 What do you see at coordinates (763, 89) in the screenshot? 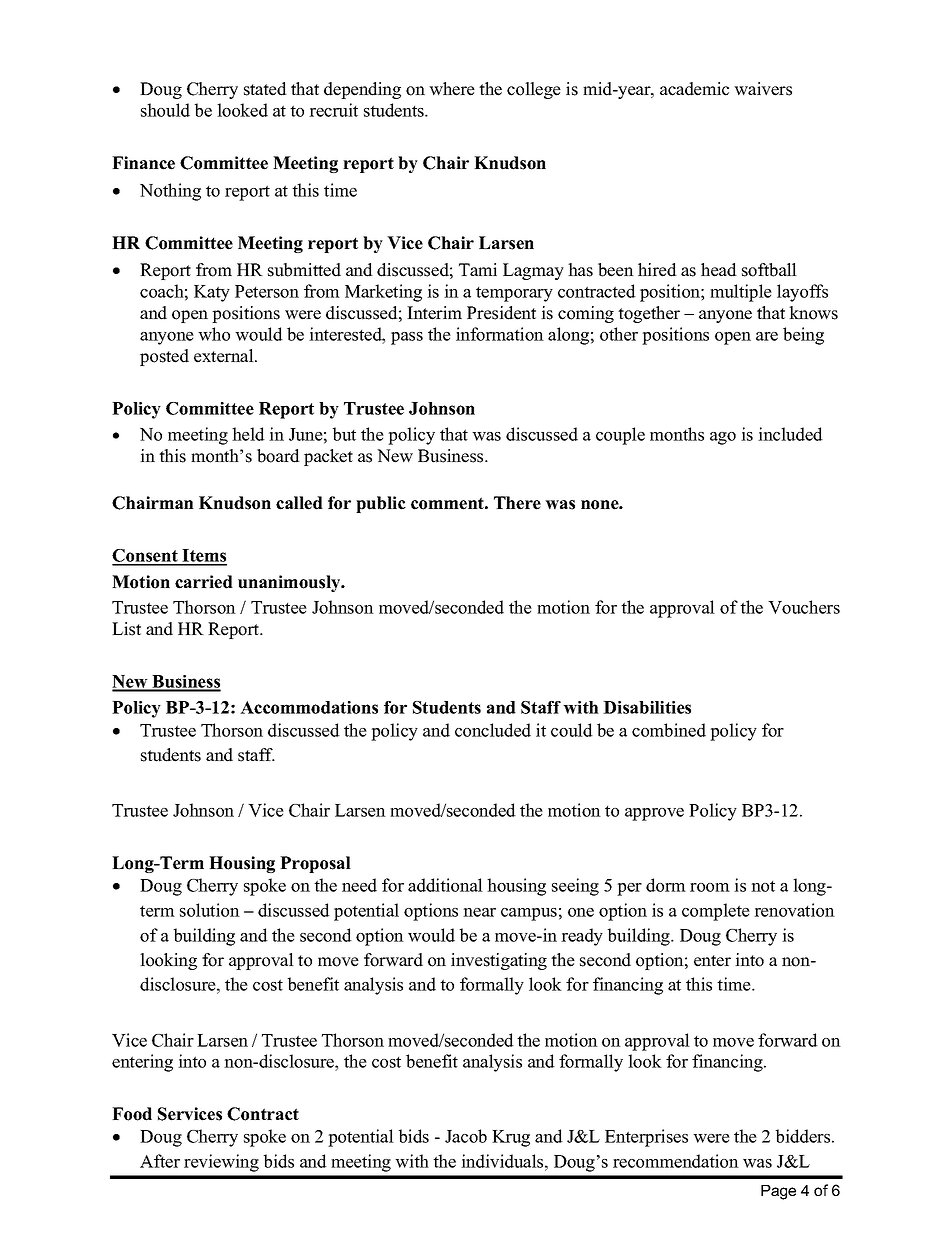
I see `waivers` at bounding box center [763, 89].
